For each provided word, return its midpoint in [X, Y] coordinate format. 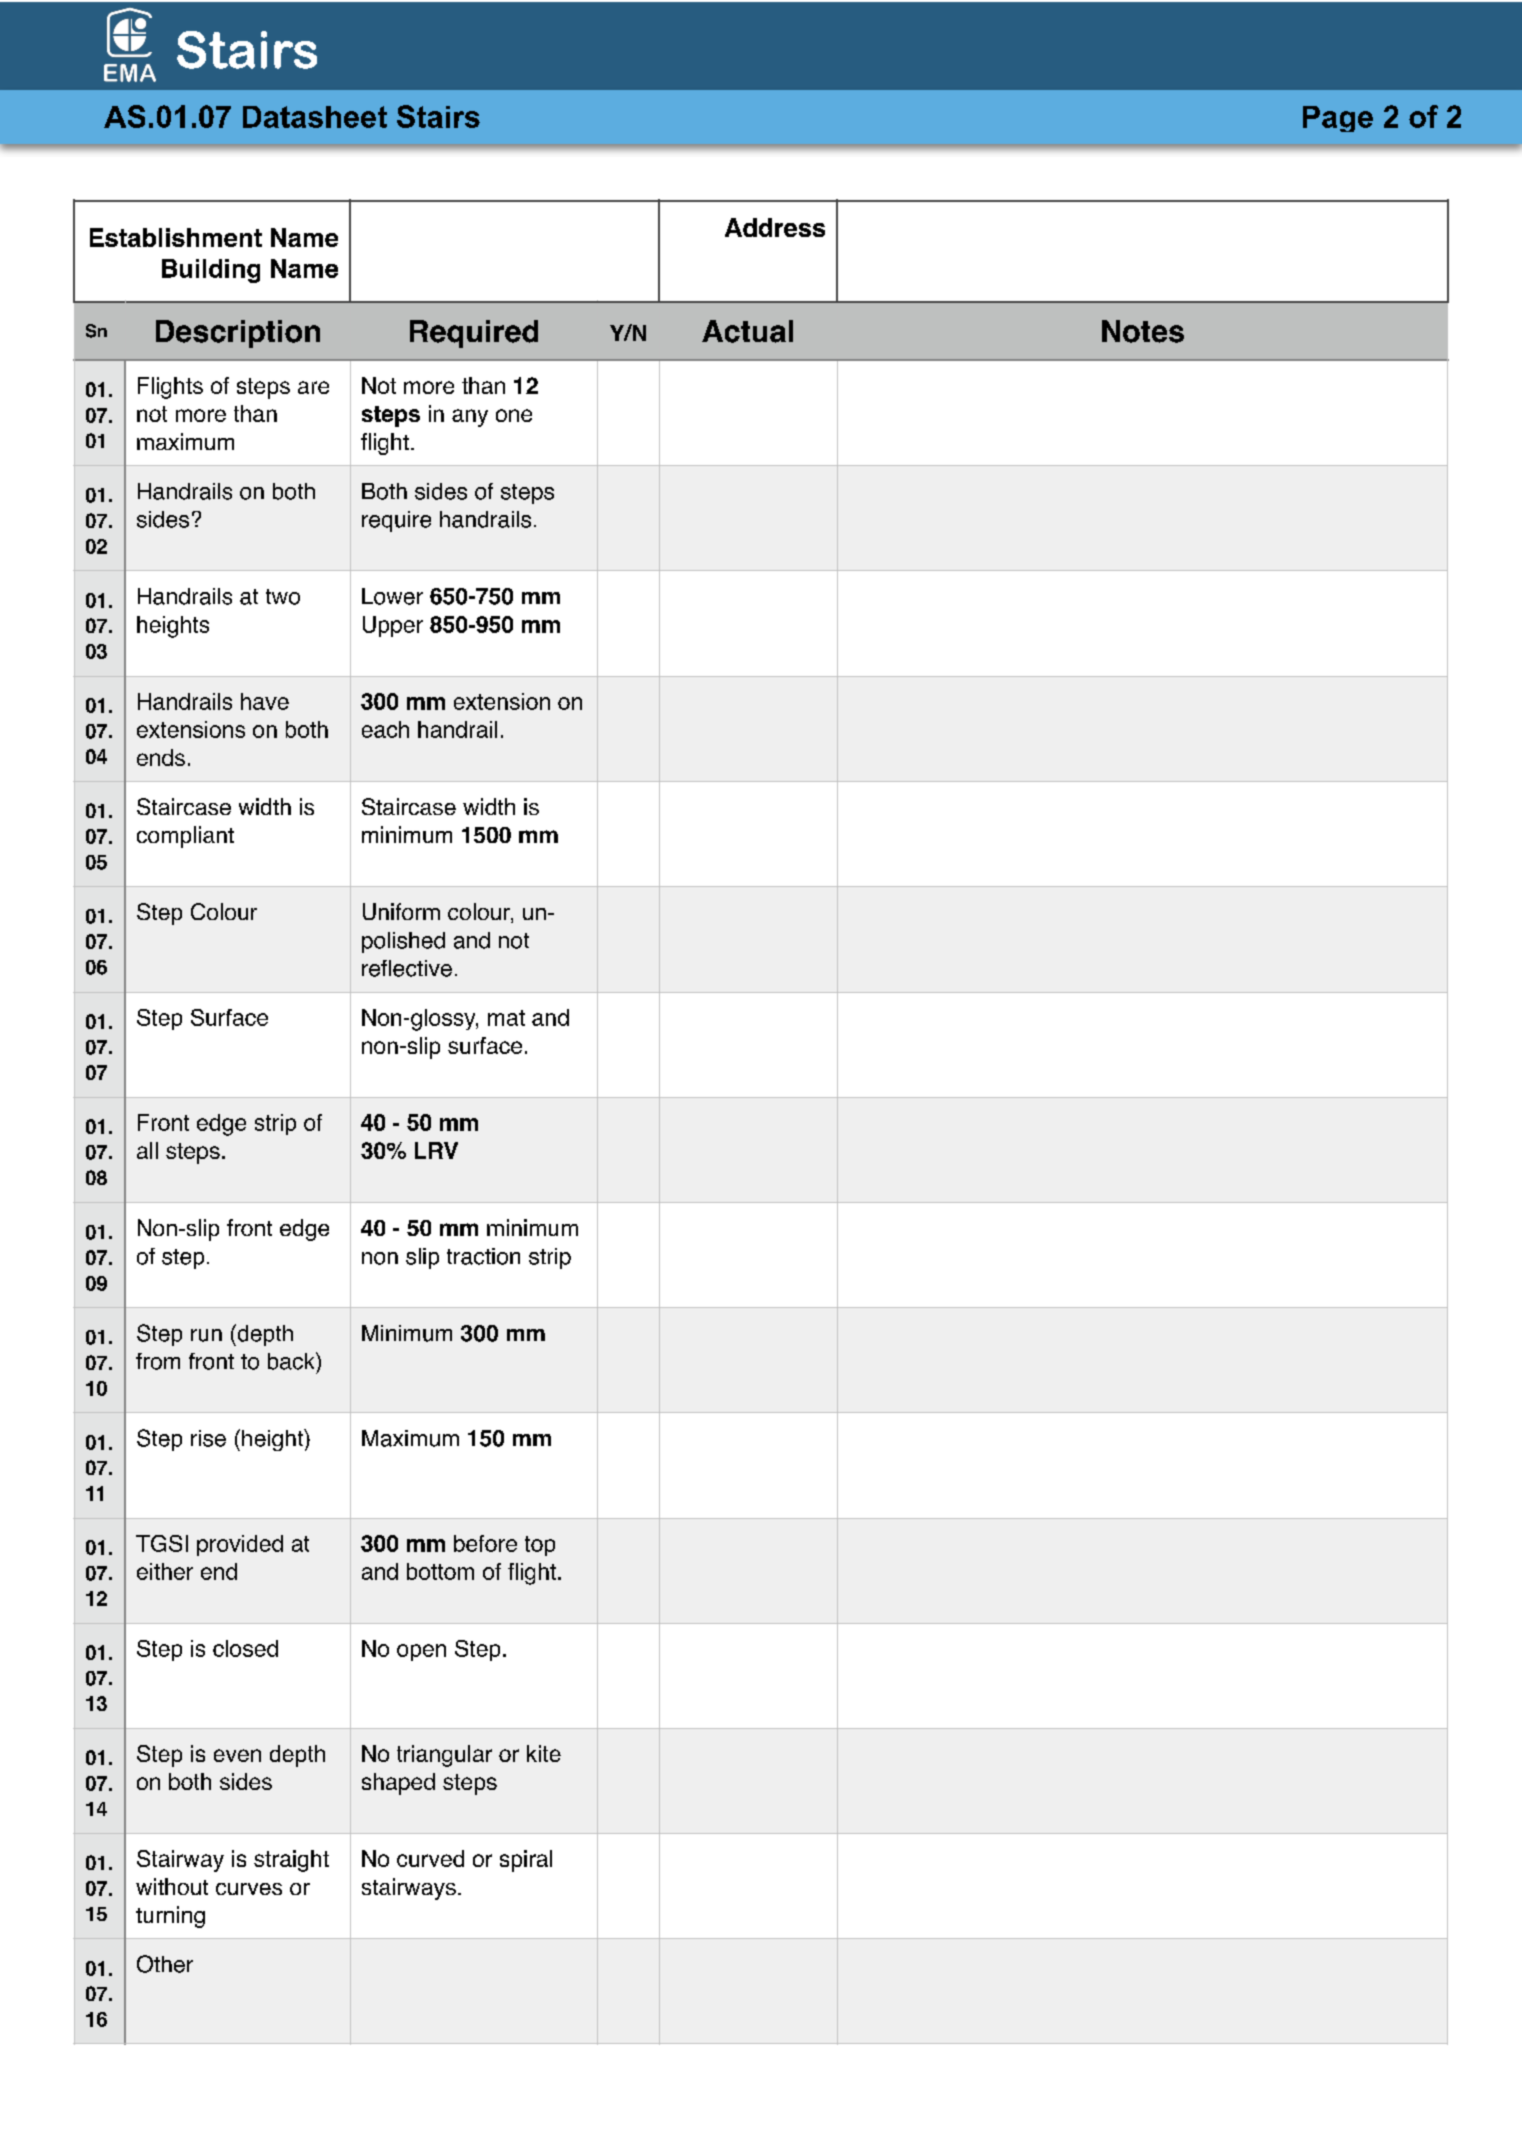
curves [249, 1889]
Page [1338, 119]
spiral [526, 1861]
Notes [1143, 331]
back [292, 1361]
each [385, 729]
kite [544, 1753]
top [540, 1546]
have [265, 701]
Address [775, 227]
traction [483, 1256]
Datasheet [315, 117]
